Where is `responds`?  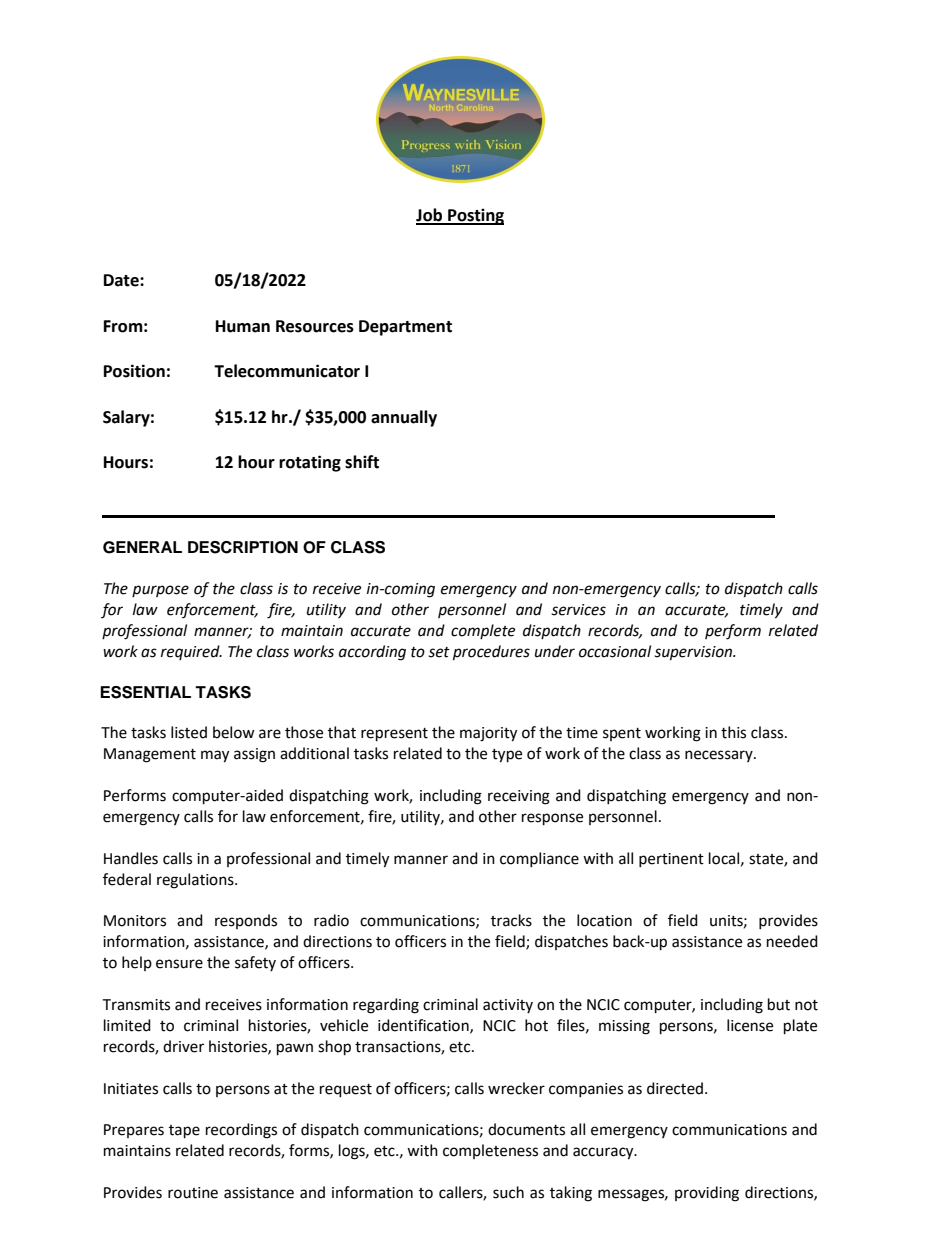 responds is located at coordinates (246, 921).
